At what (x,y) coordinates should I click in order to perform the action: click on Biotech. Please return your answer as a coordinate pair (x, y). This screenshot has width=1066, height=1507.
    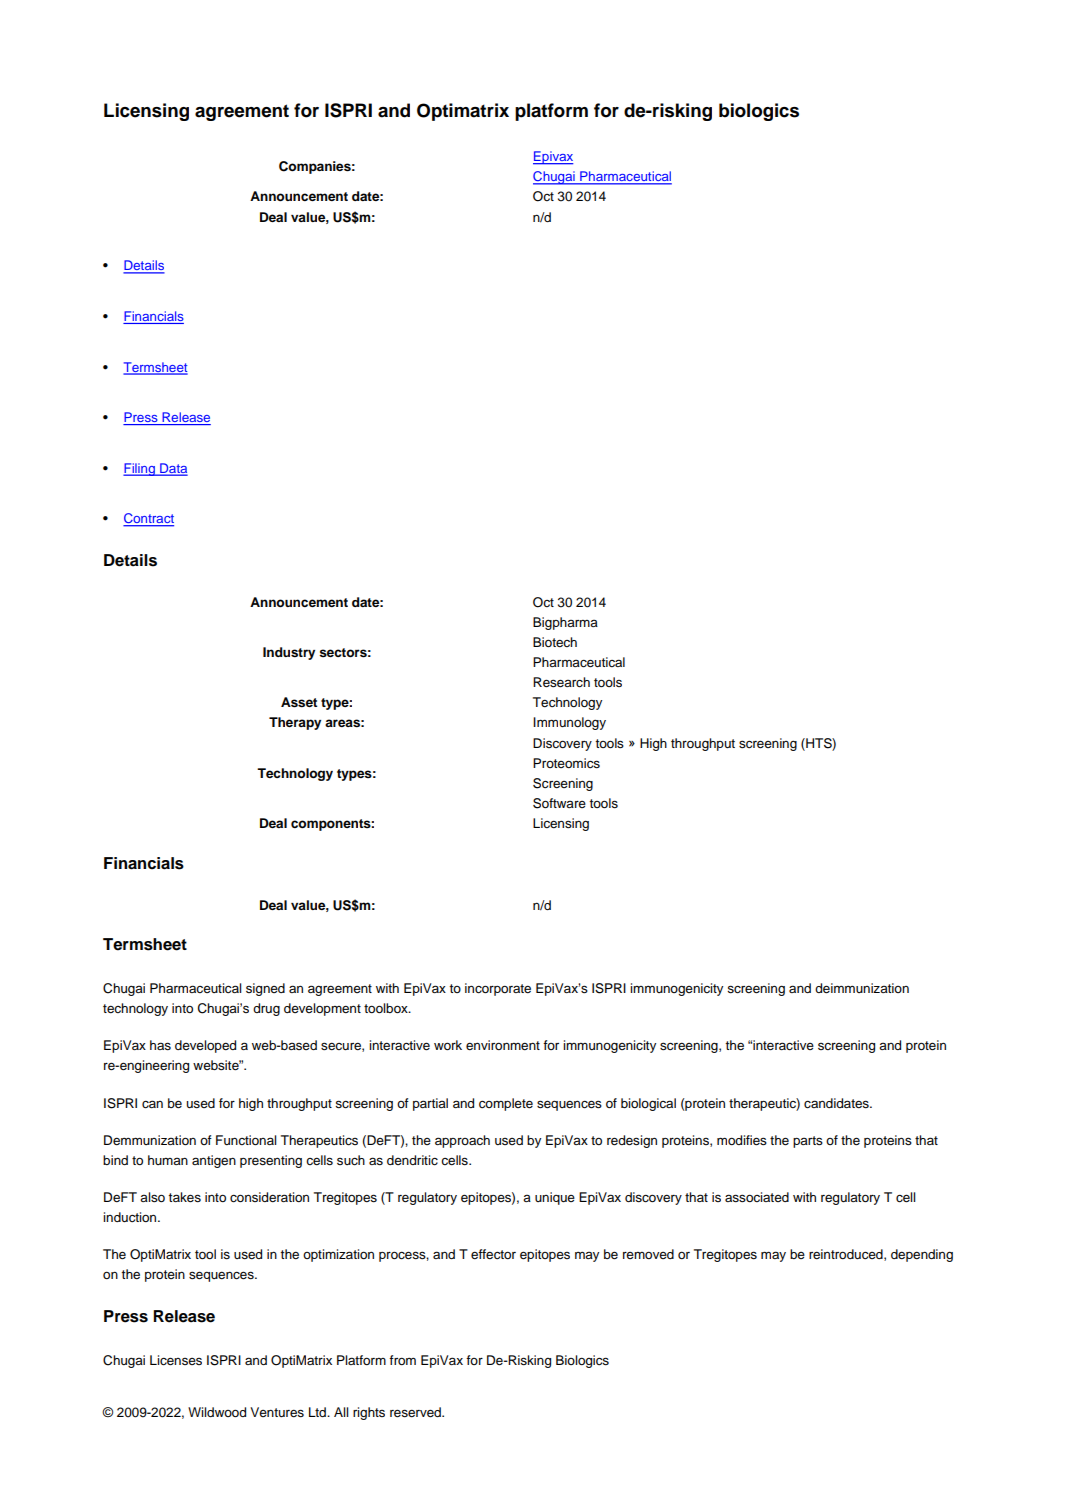
    Looking at the image, I should click on (555, 642).
